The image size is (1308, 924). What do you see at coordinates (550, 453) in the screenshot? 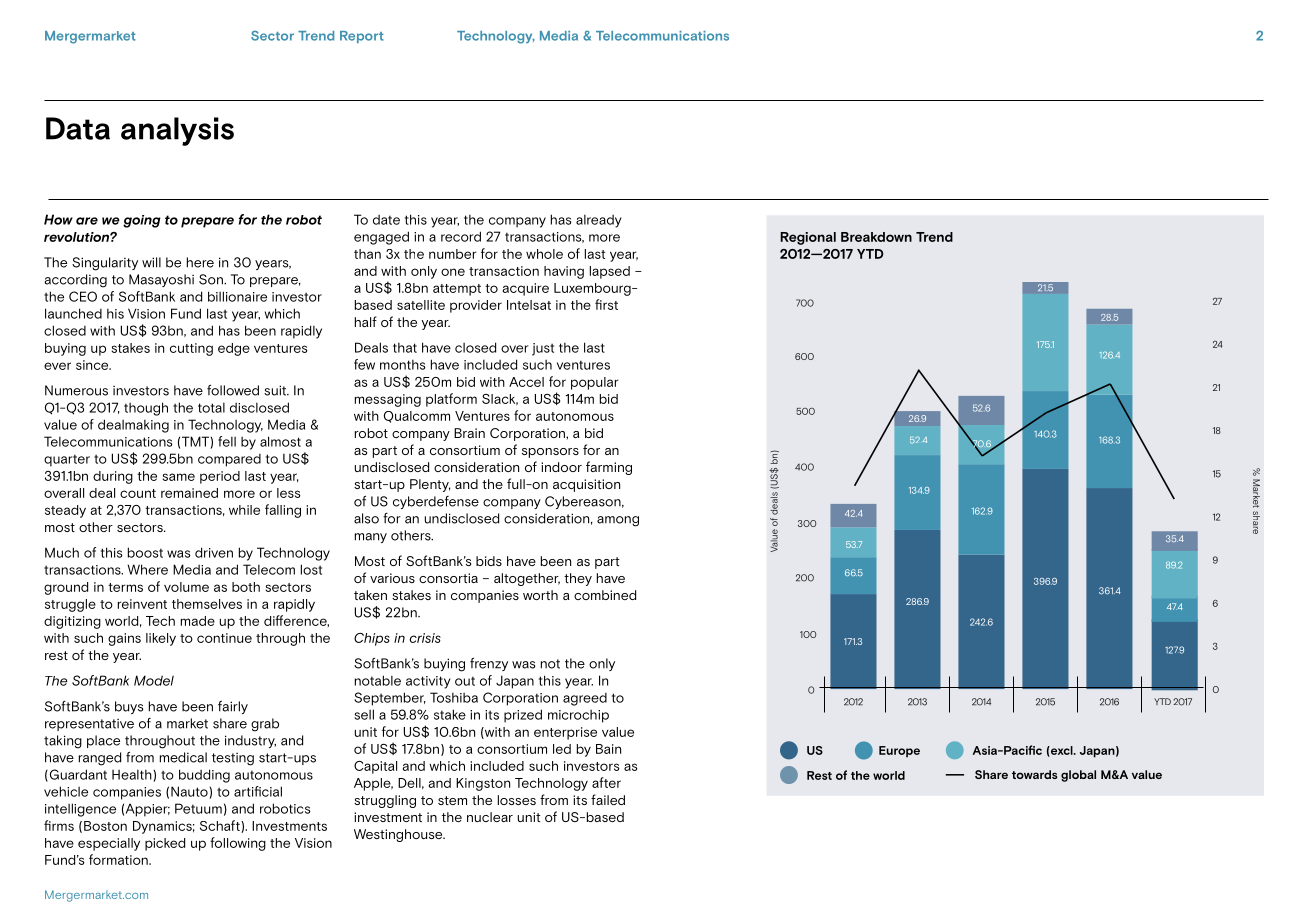
I see `sponsors` at bounding box center [550, 453].
